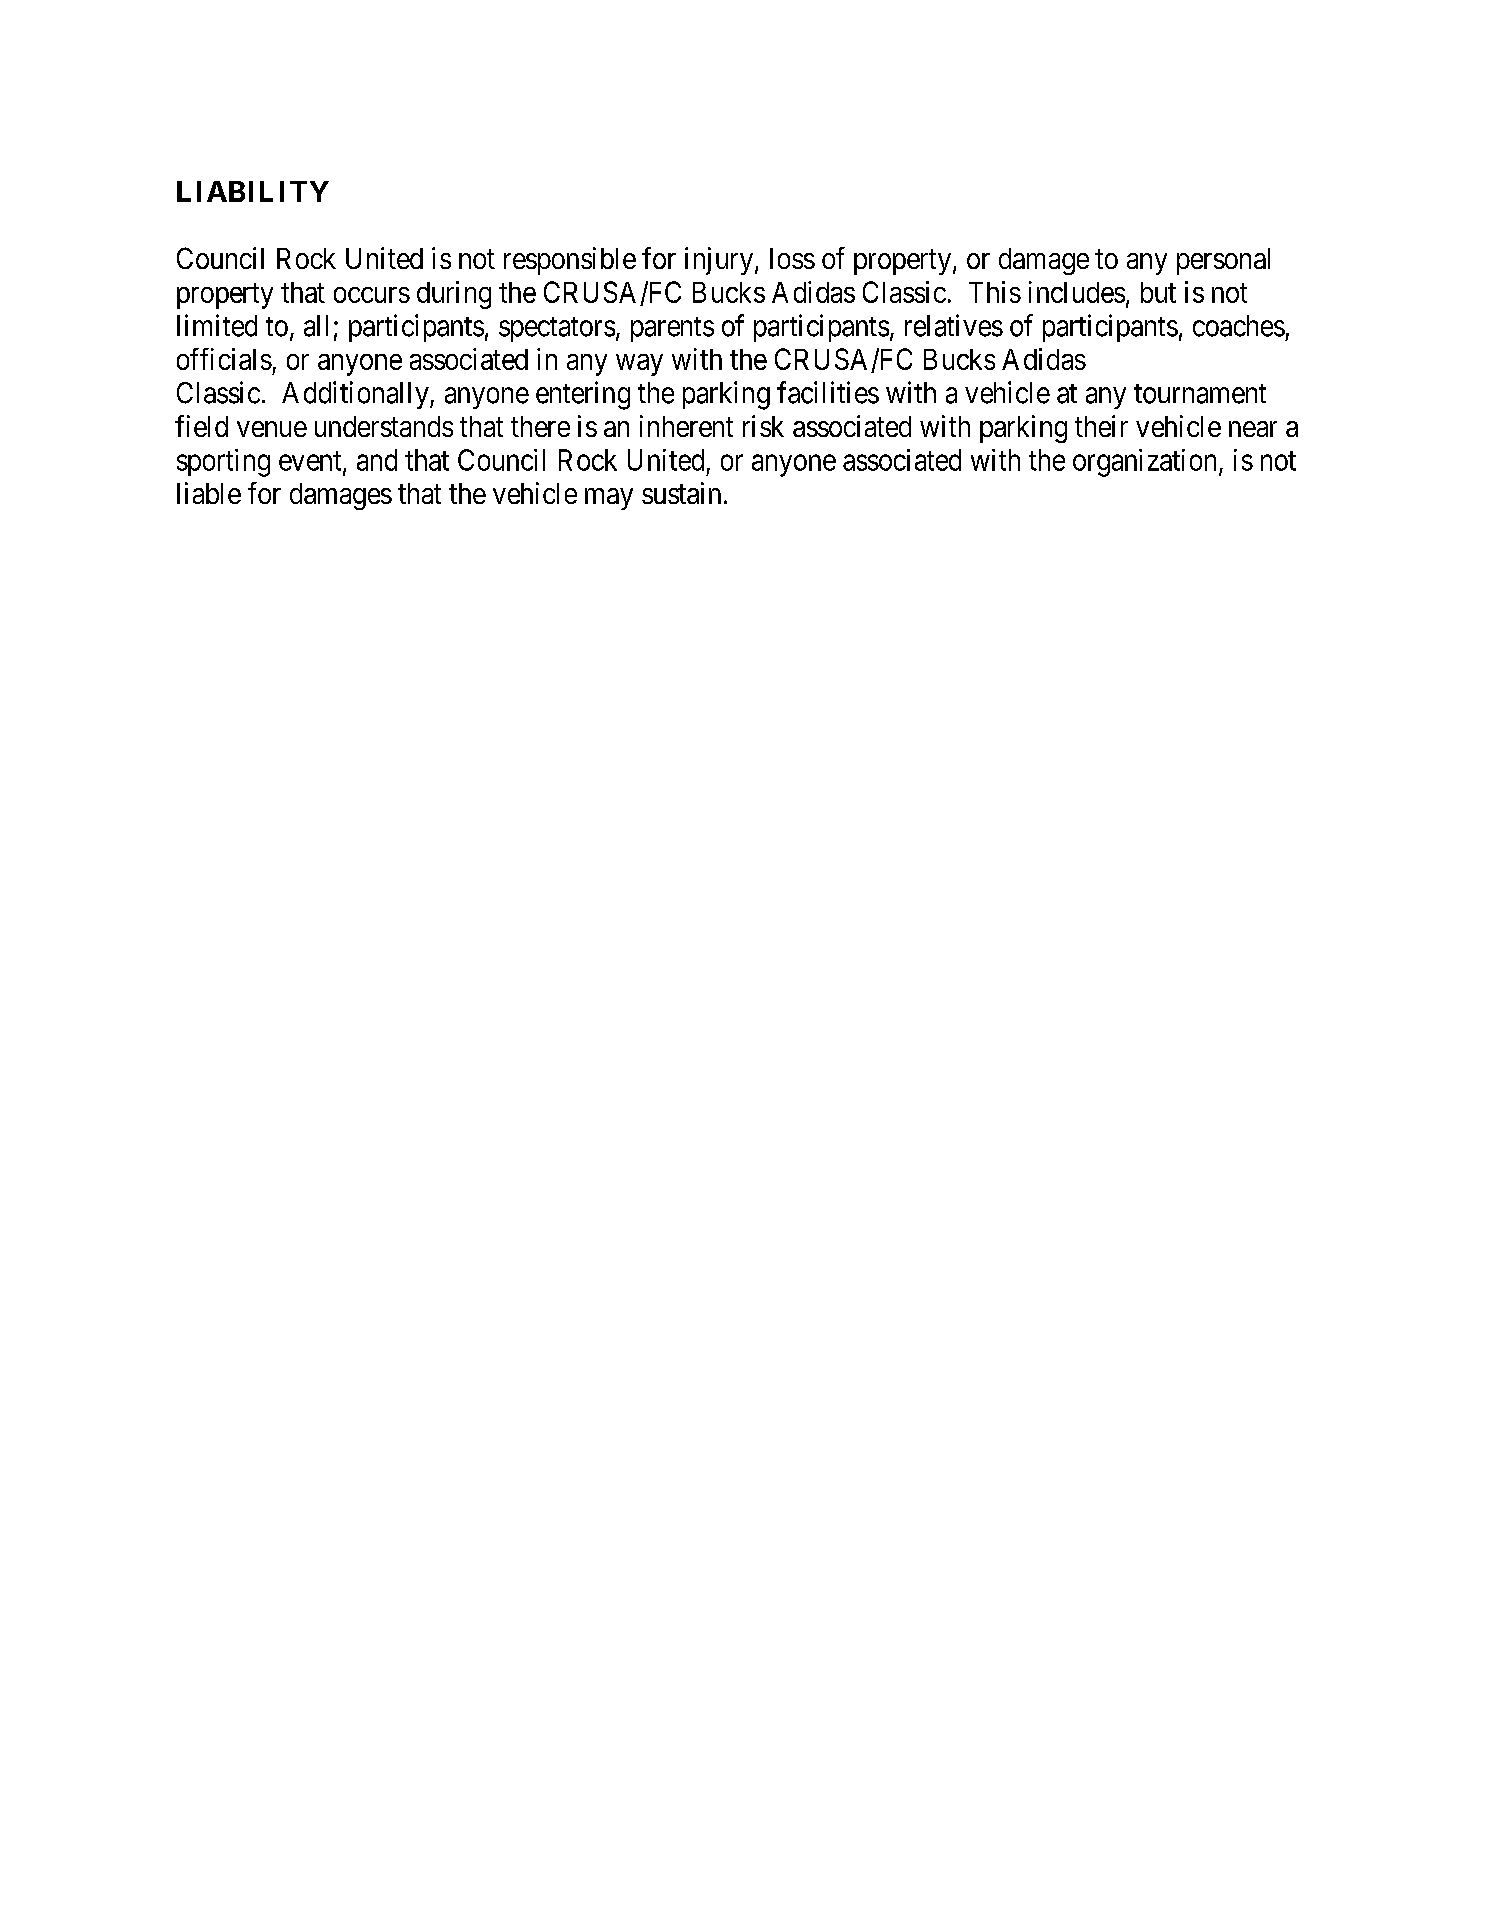  Describe the element at coordinates (792, 258) in the document. I see `loss` at that location.
